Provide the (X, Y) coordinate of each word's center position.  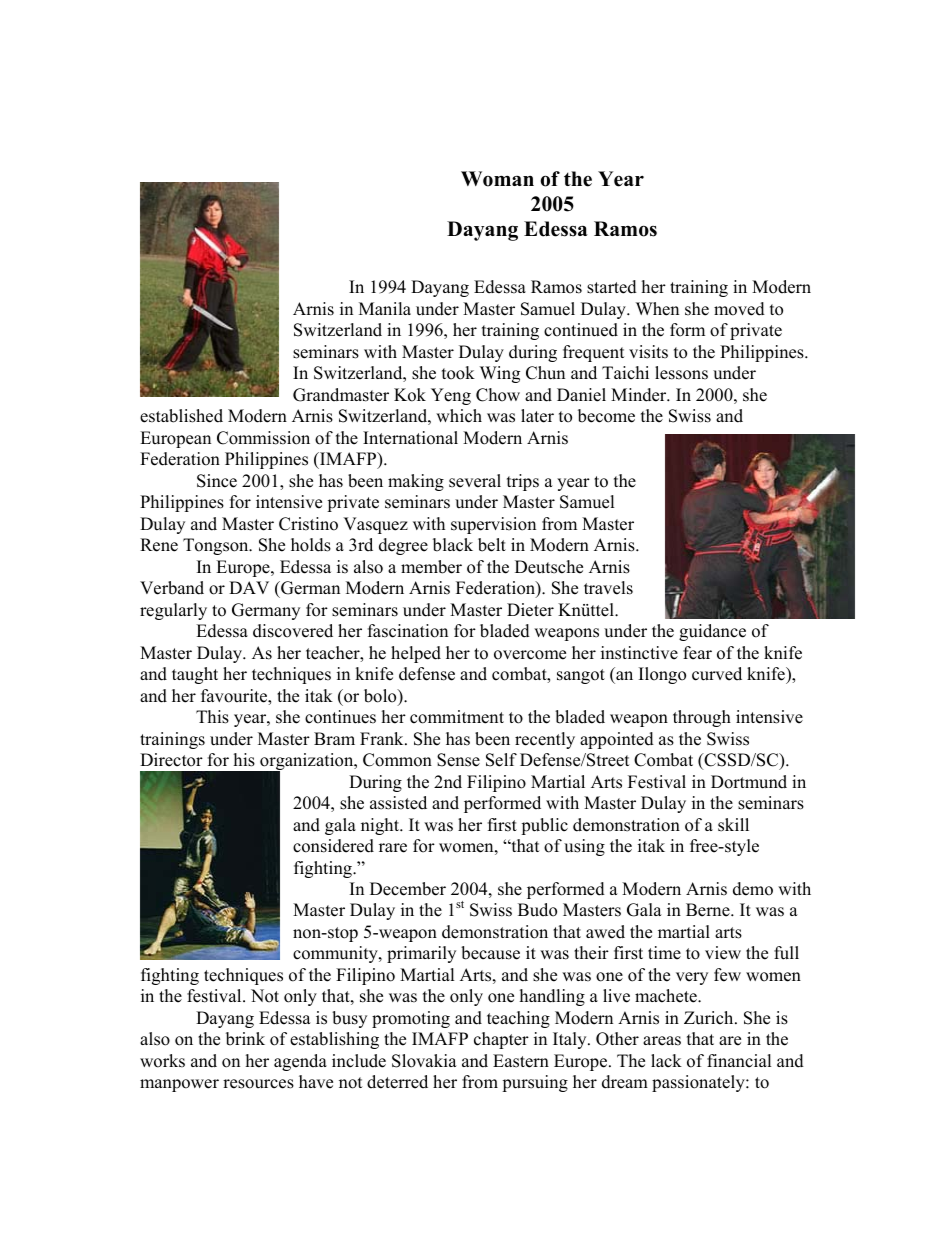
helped (416, 654)
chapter (501, 1040)
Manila (385, 308)
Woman (497, 179)
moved (739, 309)
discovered (293, 631)
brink (245, 1039)
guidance (712, 632)
